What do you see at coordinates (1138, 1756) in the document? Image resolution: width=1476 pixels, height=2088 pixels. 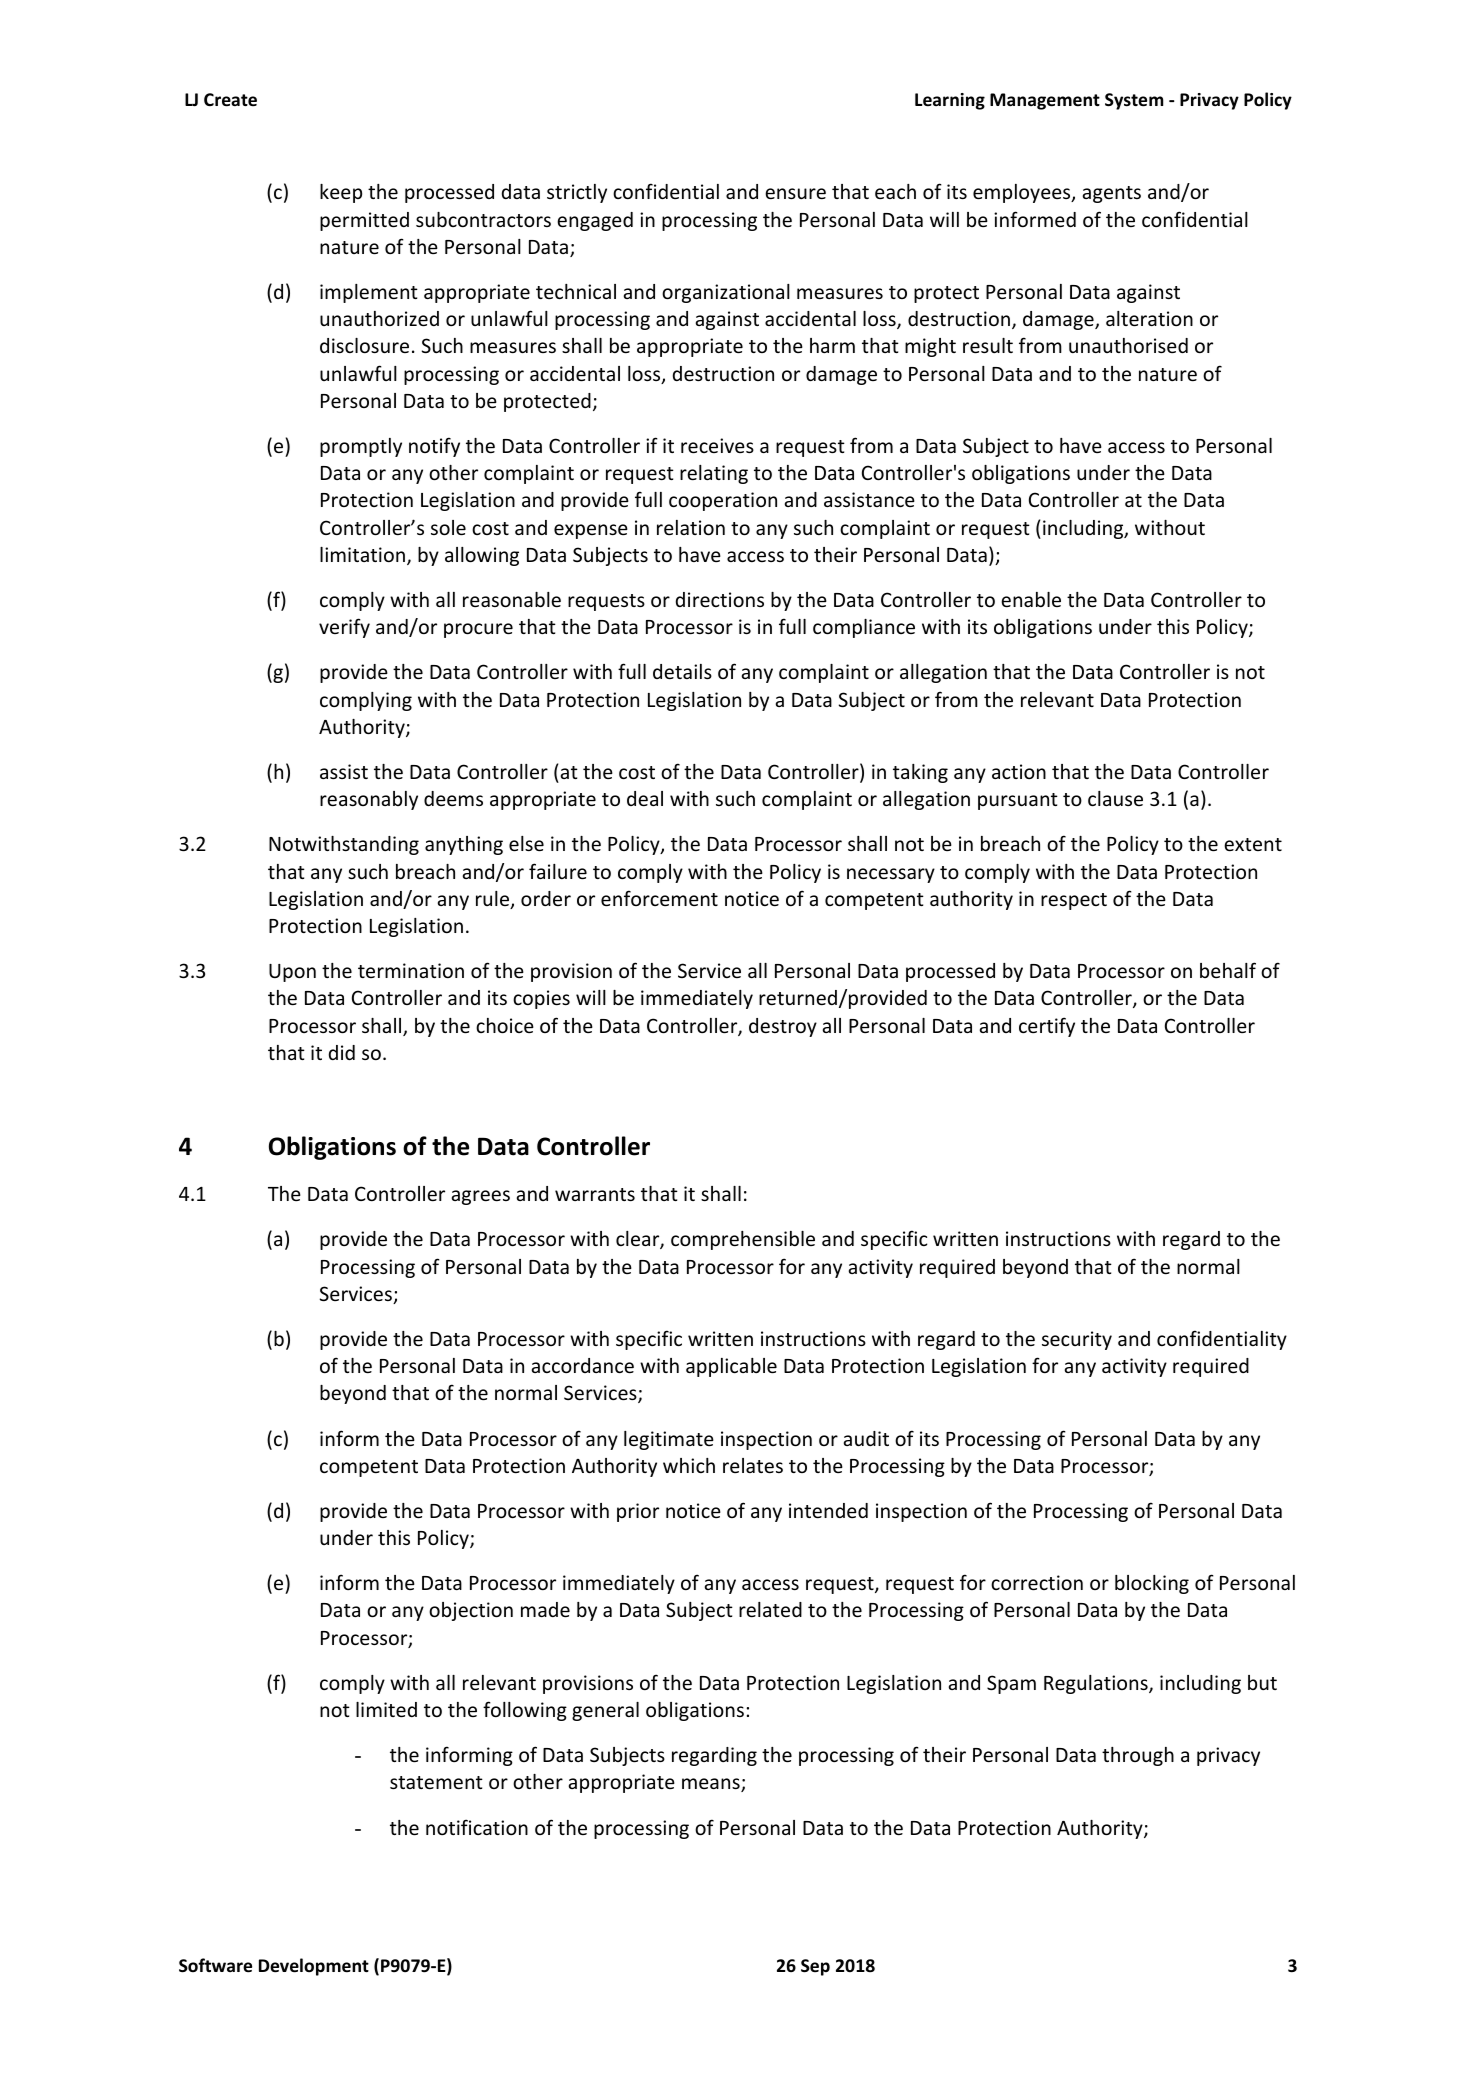 I see `through` at bounding box center [1138, 1756].
